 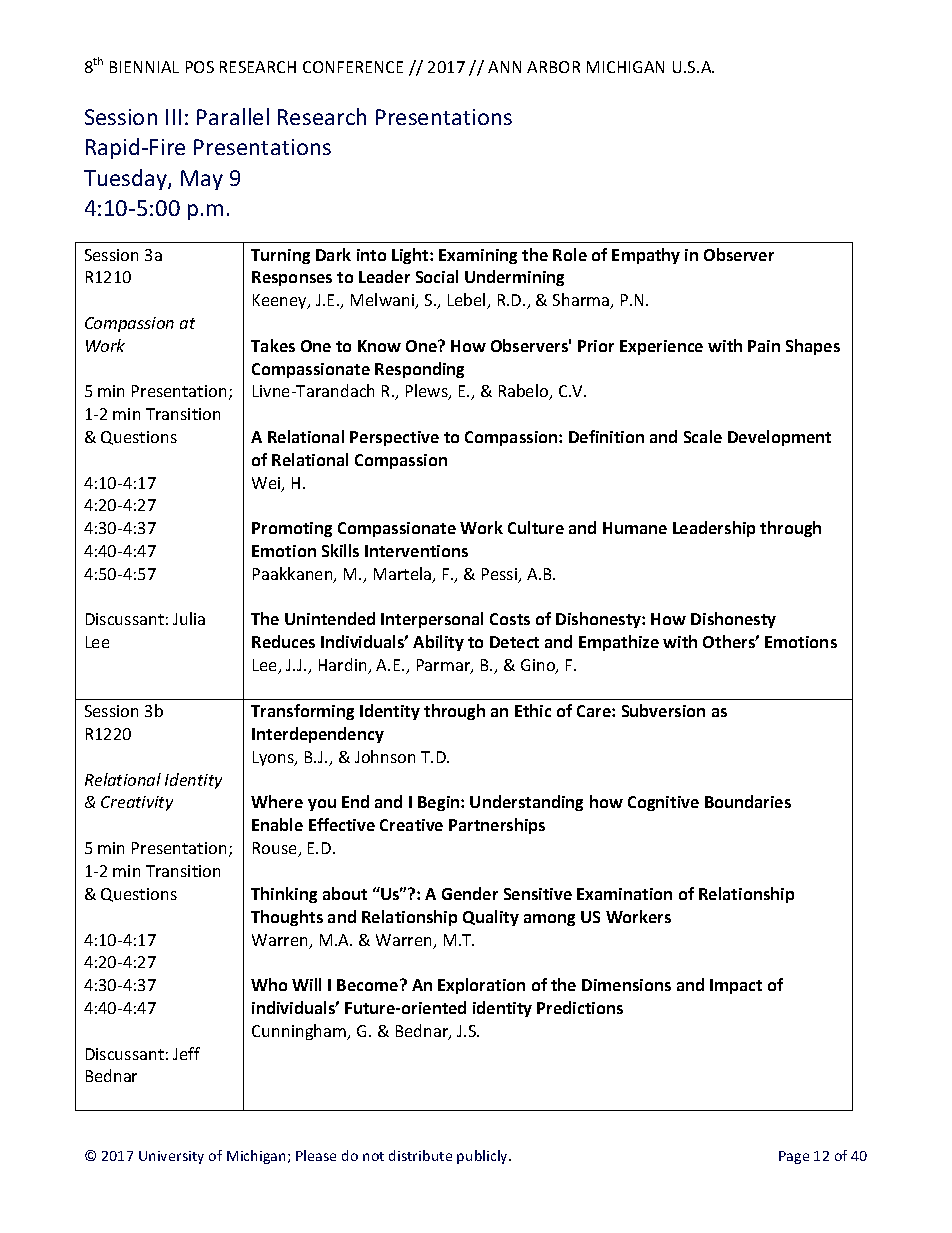 I want to click on Perspective, so click(x=394, y=438).
